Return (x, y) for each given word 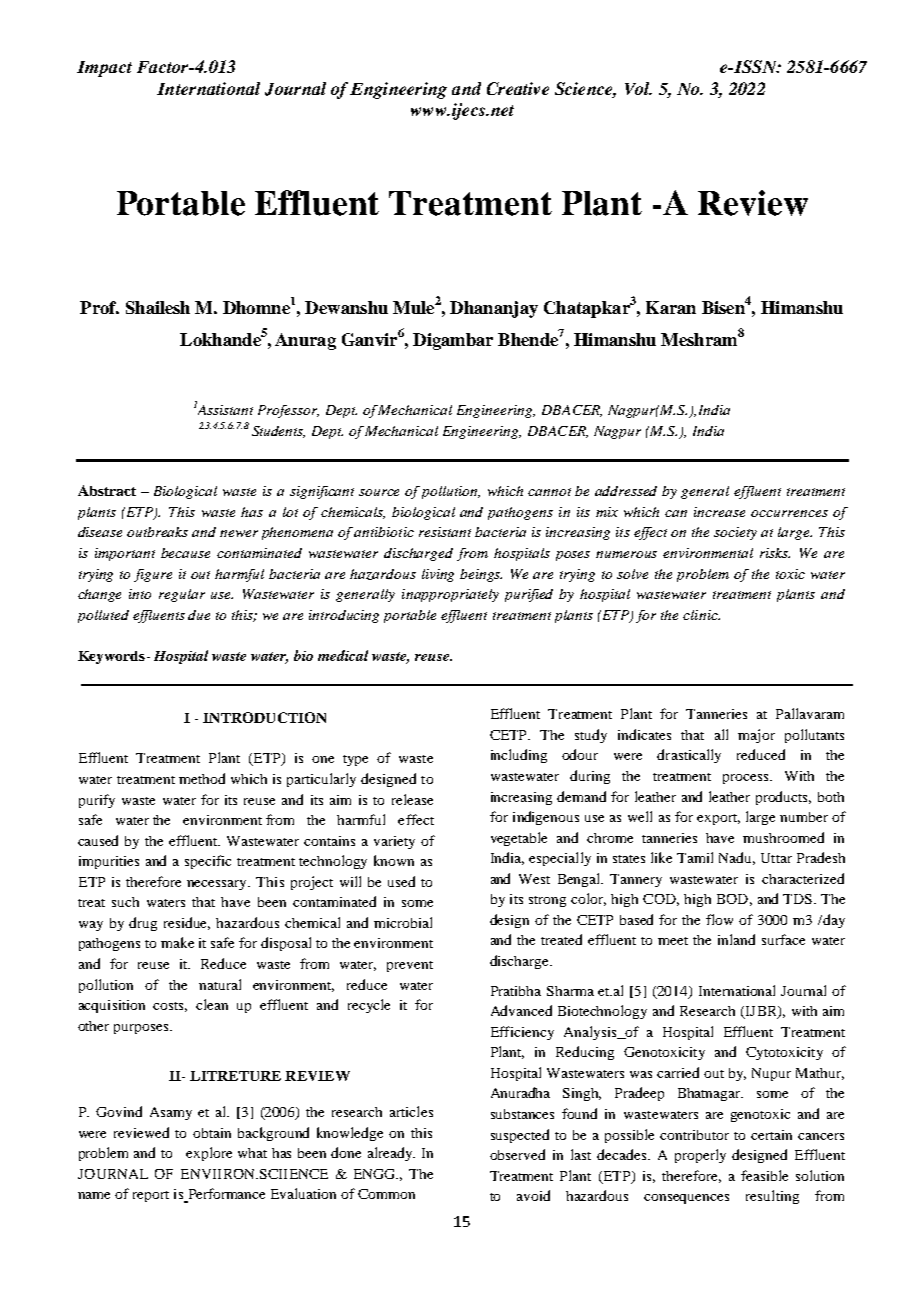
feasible (764, 1175)
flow (719, 919)
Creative (518, 88)
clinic (701, 615)
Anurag (305, 341)
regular (182, 595)
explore (209, 1154)
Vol (638, 88)
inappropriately (450, 595)
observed (517, 1154)
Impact (104, 69)
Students (278, 432)
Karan (671, 307)
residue (187, 923)
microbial (403, 922)
